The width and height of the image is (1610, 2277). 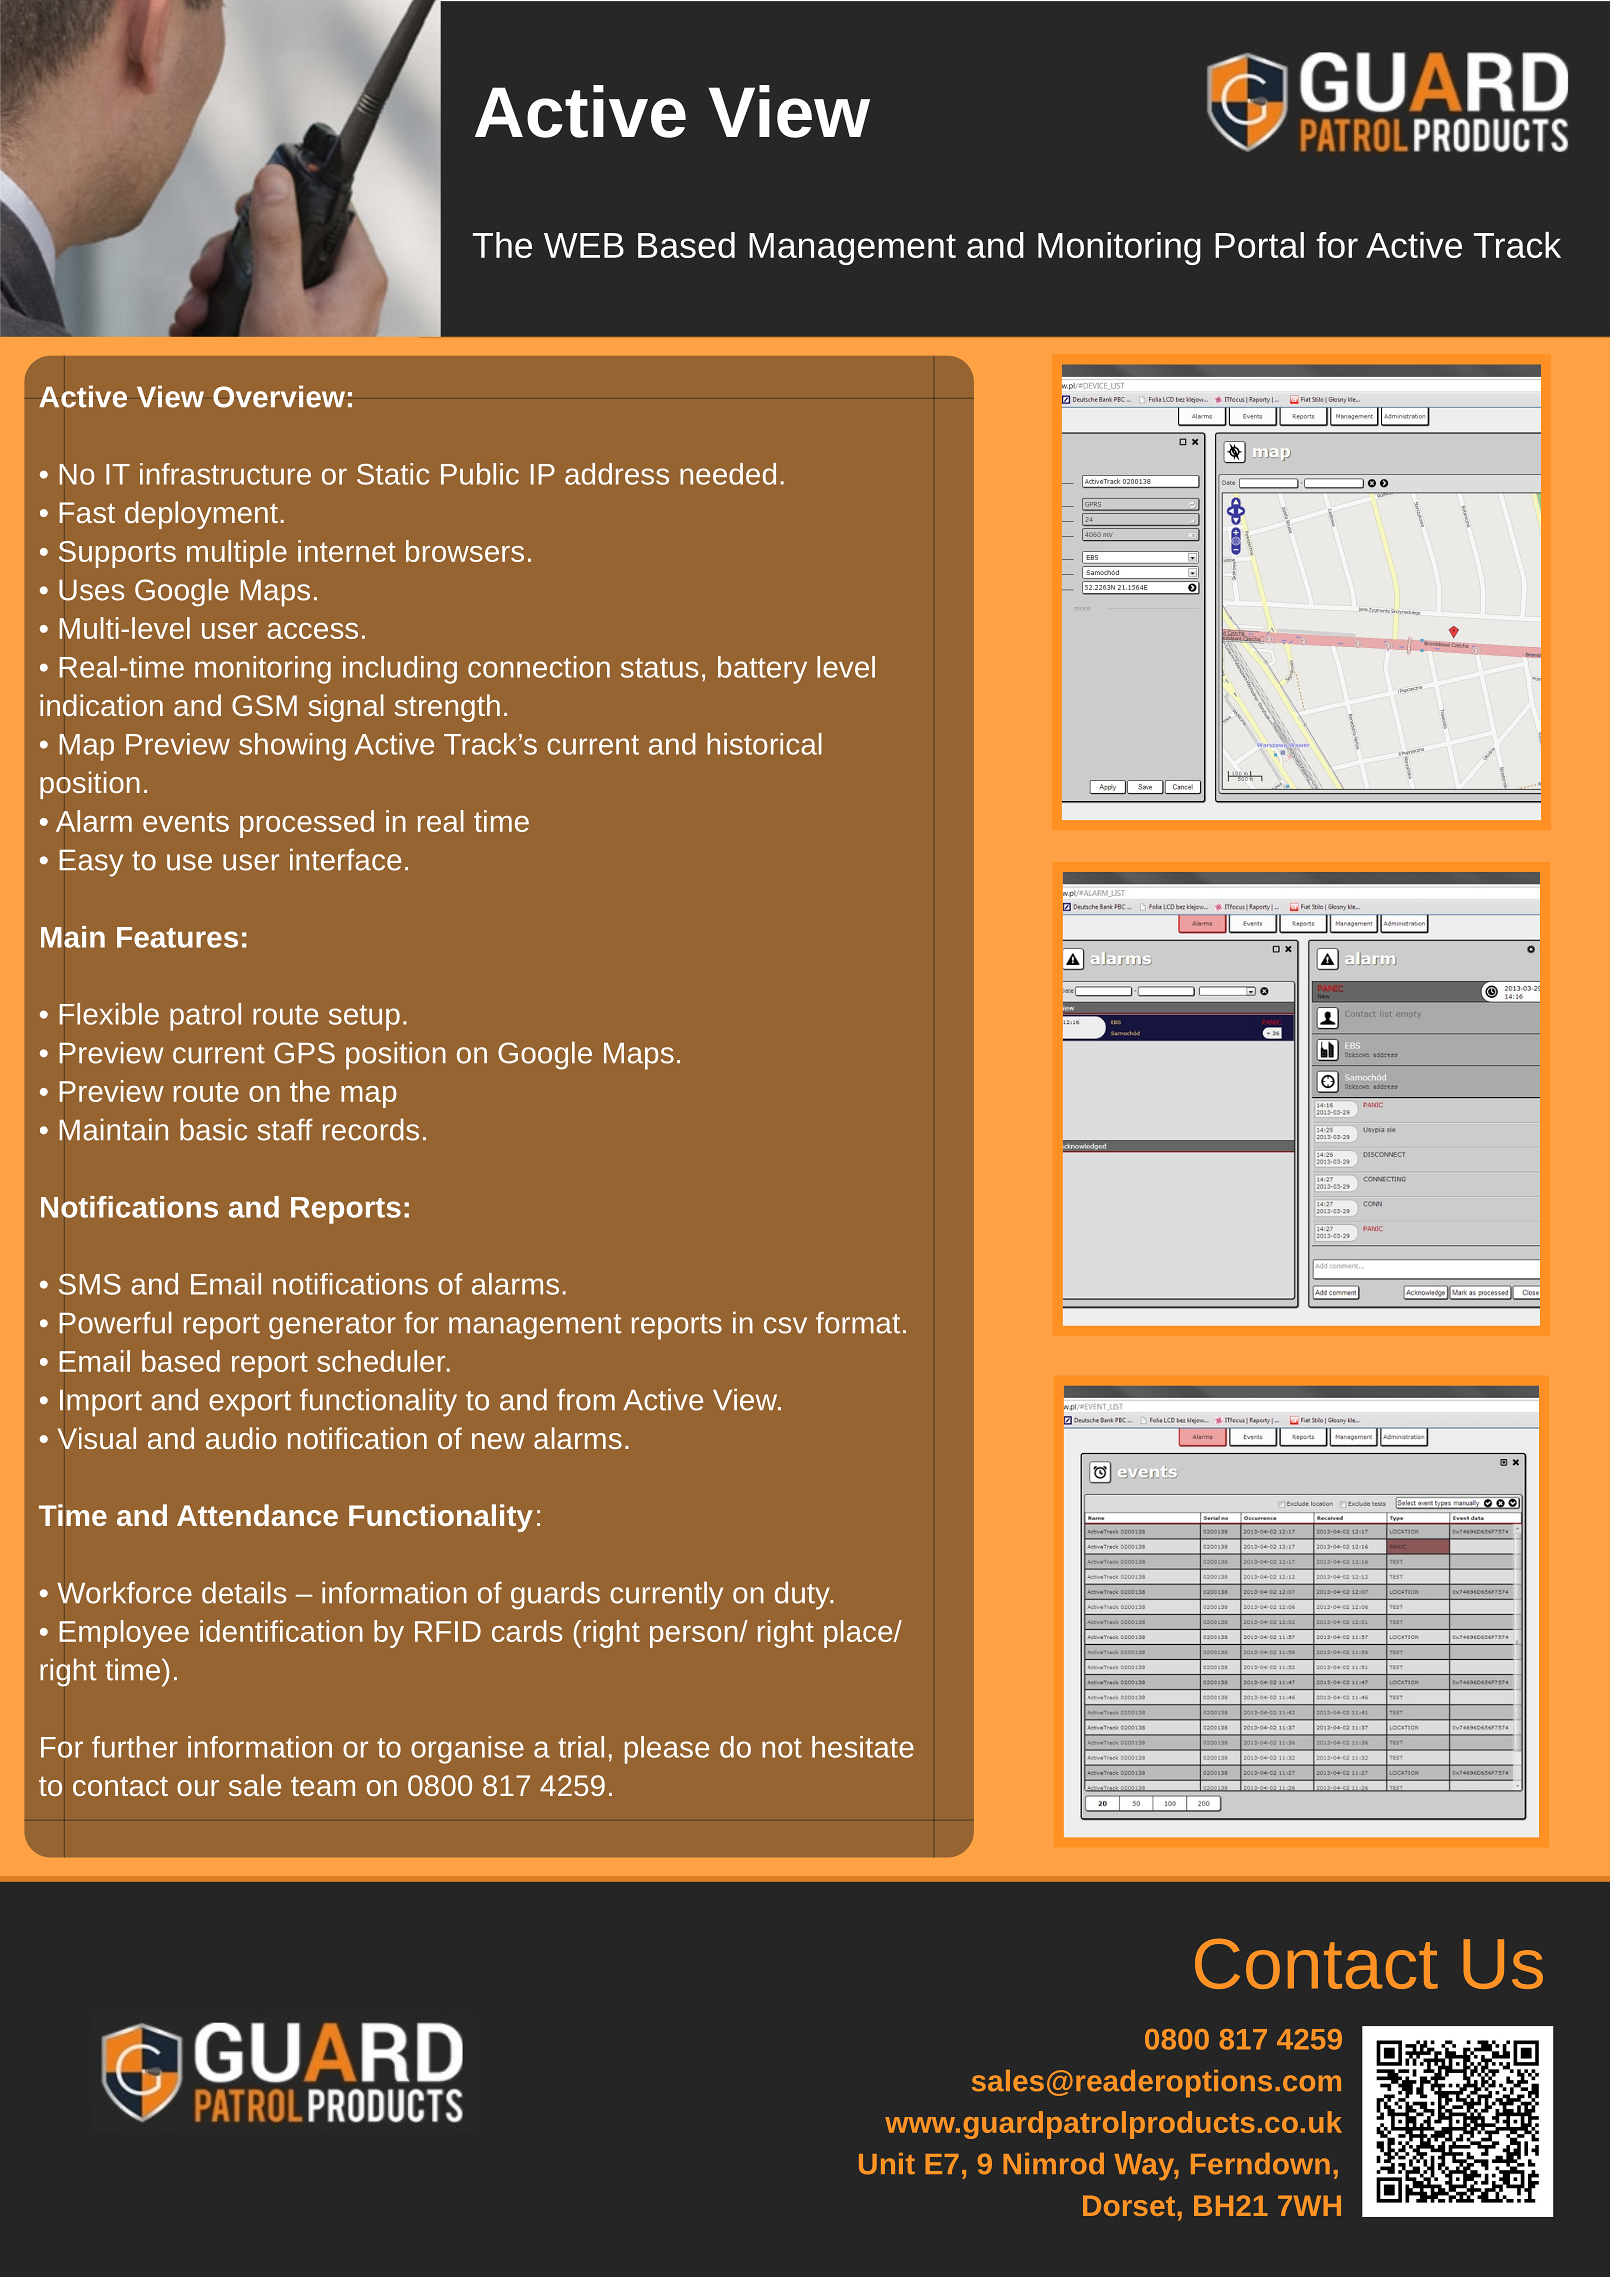 I want to click on Portal, so click(x=1259, y=245).
